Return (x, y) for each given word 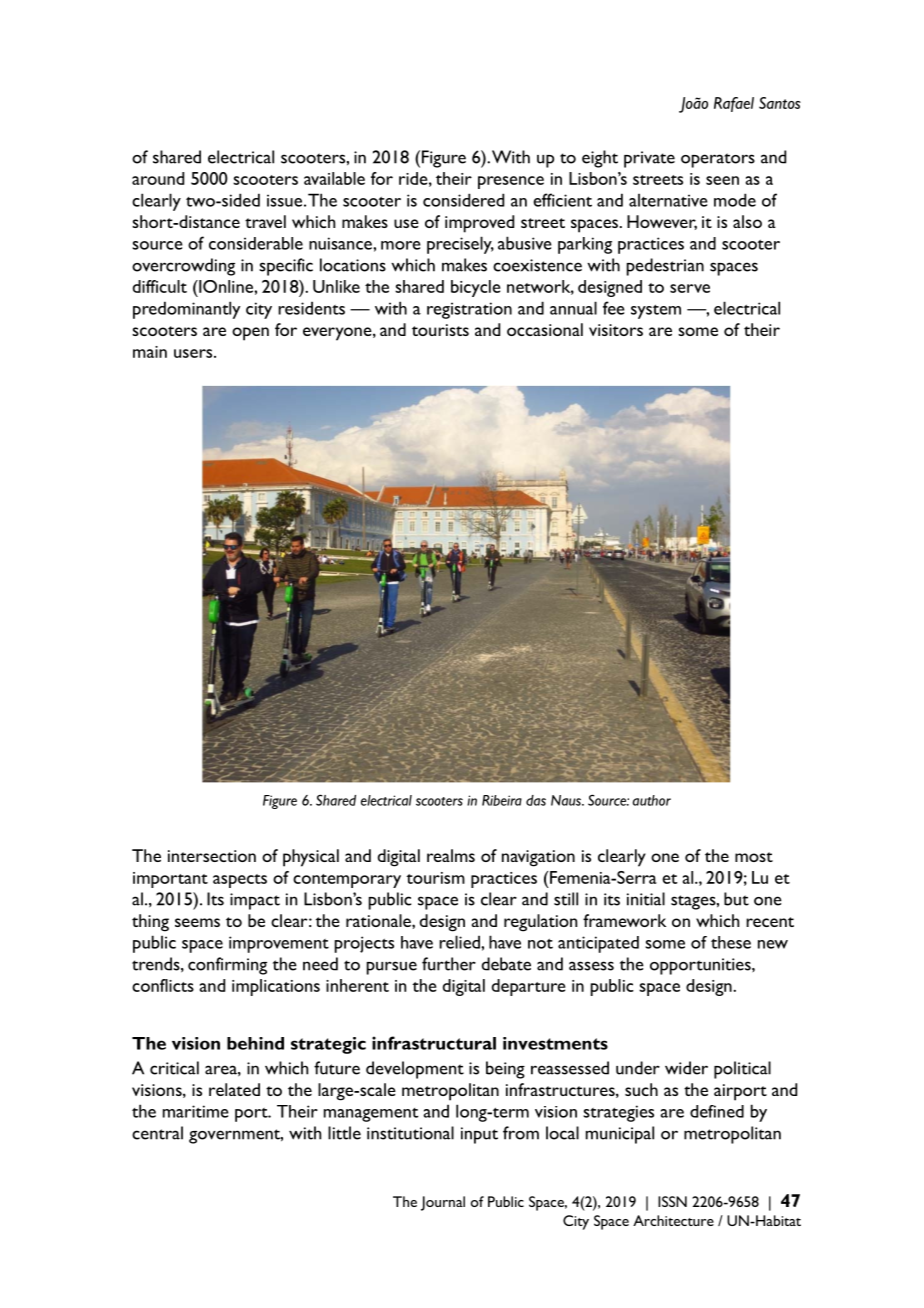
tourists (440, 330)
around (158, 178)
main (150, 352)
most (754, 857)
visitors (616, 330)
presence (511, 182)
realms (451, 855)
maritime (196, 1111)
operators (718, 160)
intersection (212, 856)
